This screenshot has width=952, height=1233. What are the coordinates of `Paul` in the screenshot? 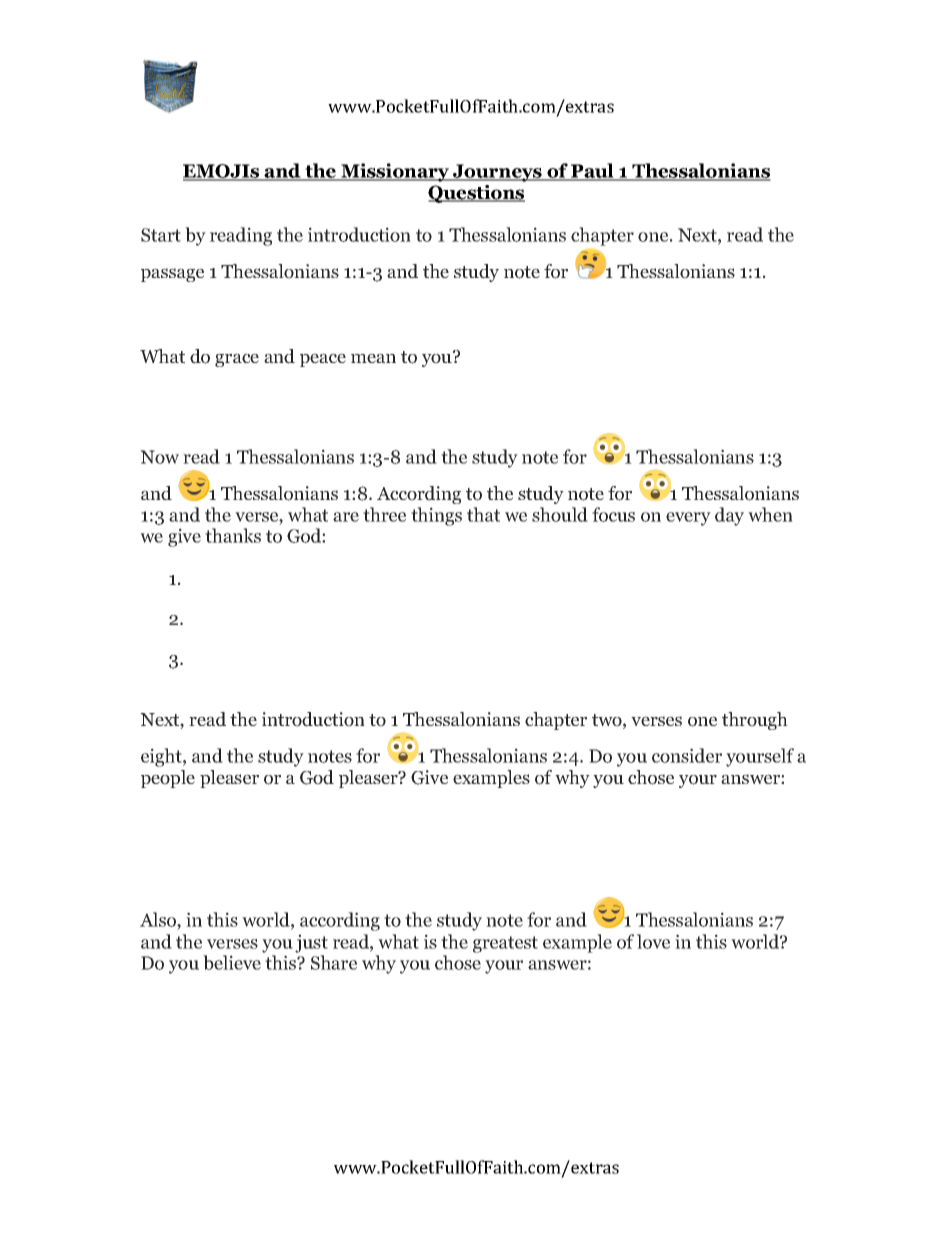 It's located at (592, 172).
